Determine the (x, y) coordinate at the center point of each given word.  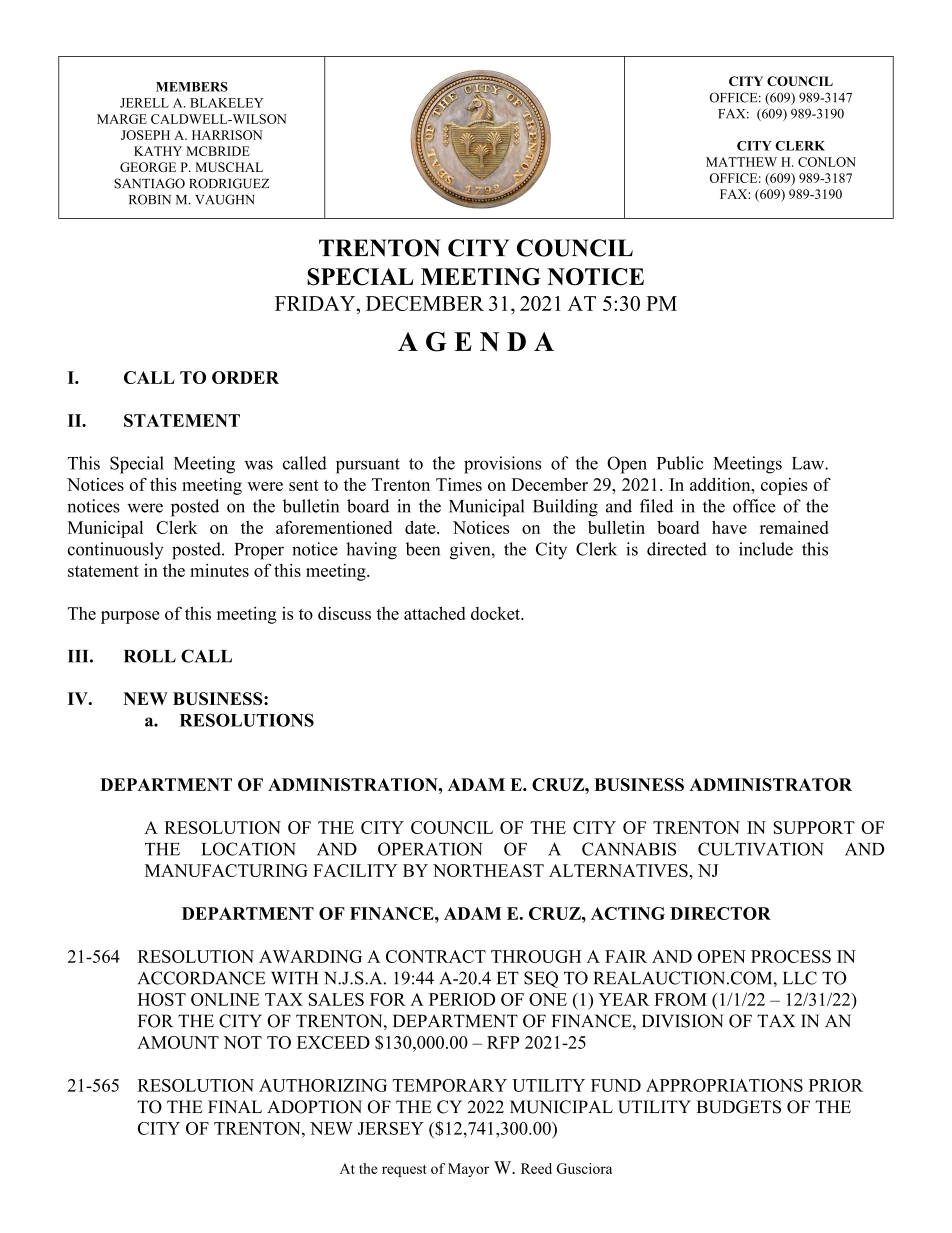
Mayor (468, 1170)
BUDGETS (738, 1107)
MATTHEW (741, 162)
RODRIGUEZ (229, 183)
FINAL (235, 1106)
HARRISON (227, 135)
